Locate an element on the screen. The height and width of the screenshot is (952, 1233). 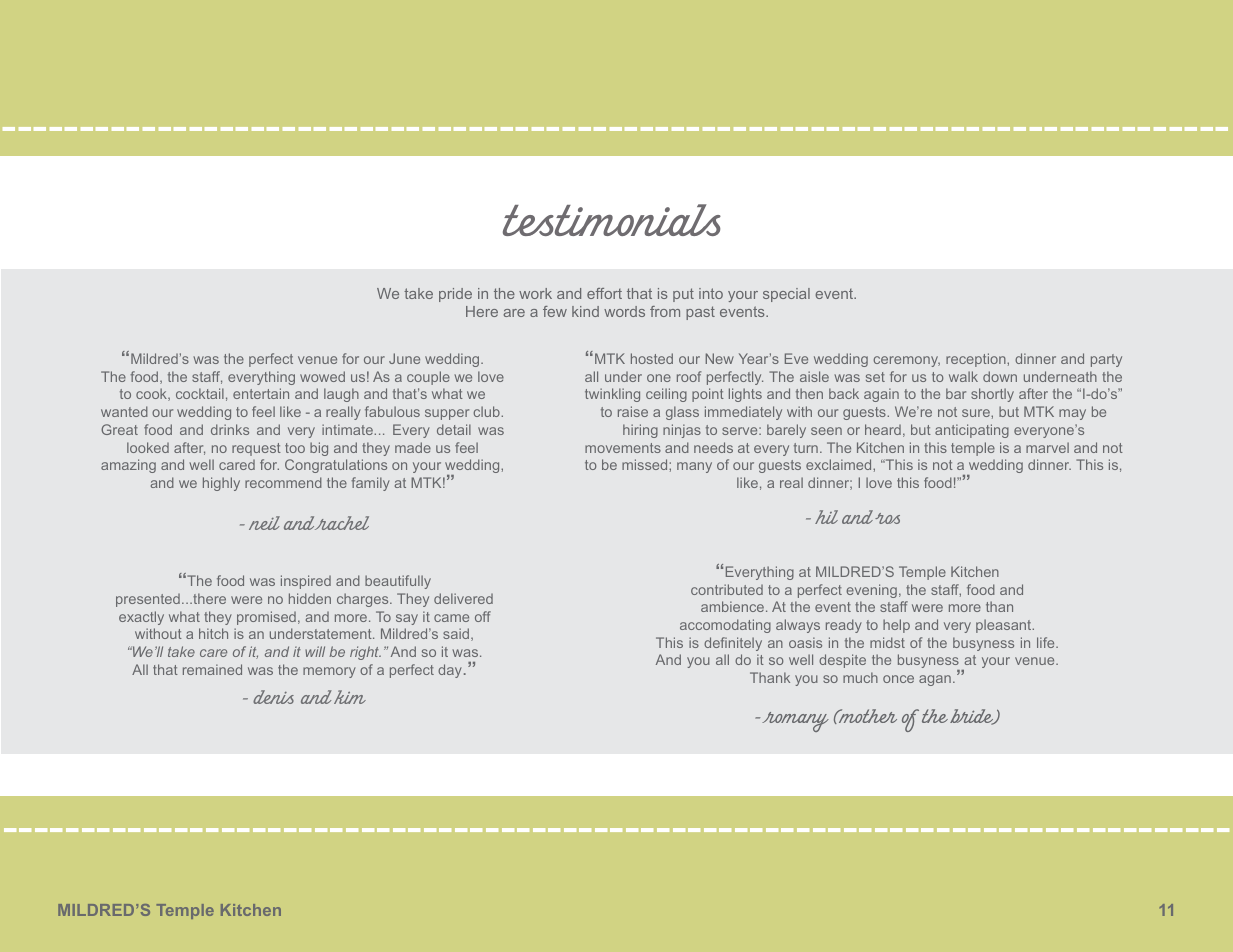
definitely is located at coordinates (733, 644).
